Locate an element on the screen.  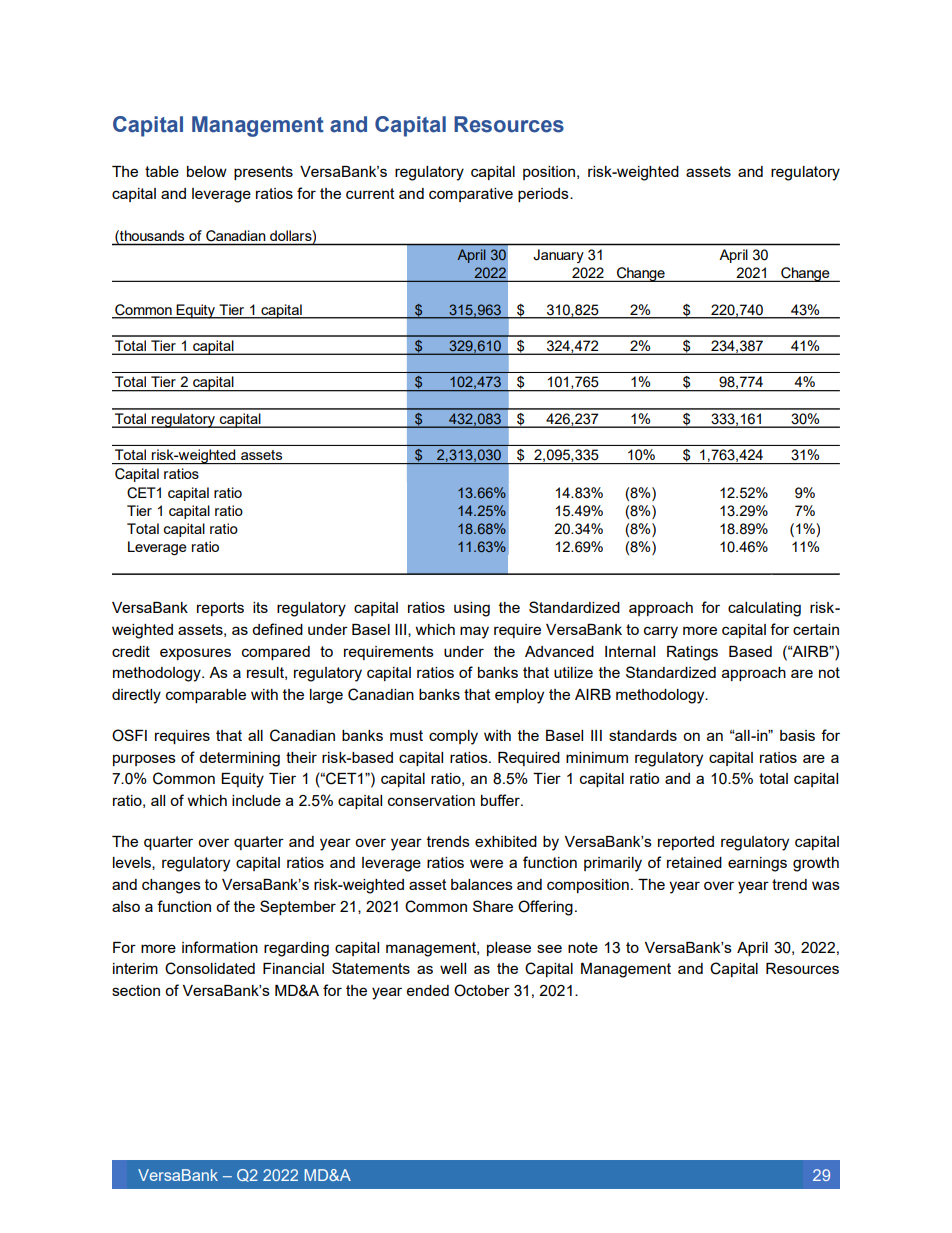
calculating is located at coordinates (764, 609).
